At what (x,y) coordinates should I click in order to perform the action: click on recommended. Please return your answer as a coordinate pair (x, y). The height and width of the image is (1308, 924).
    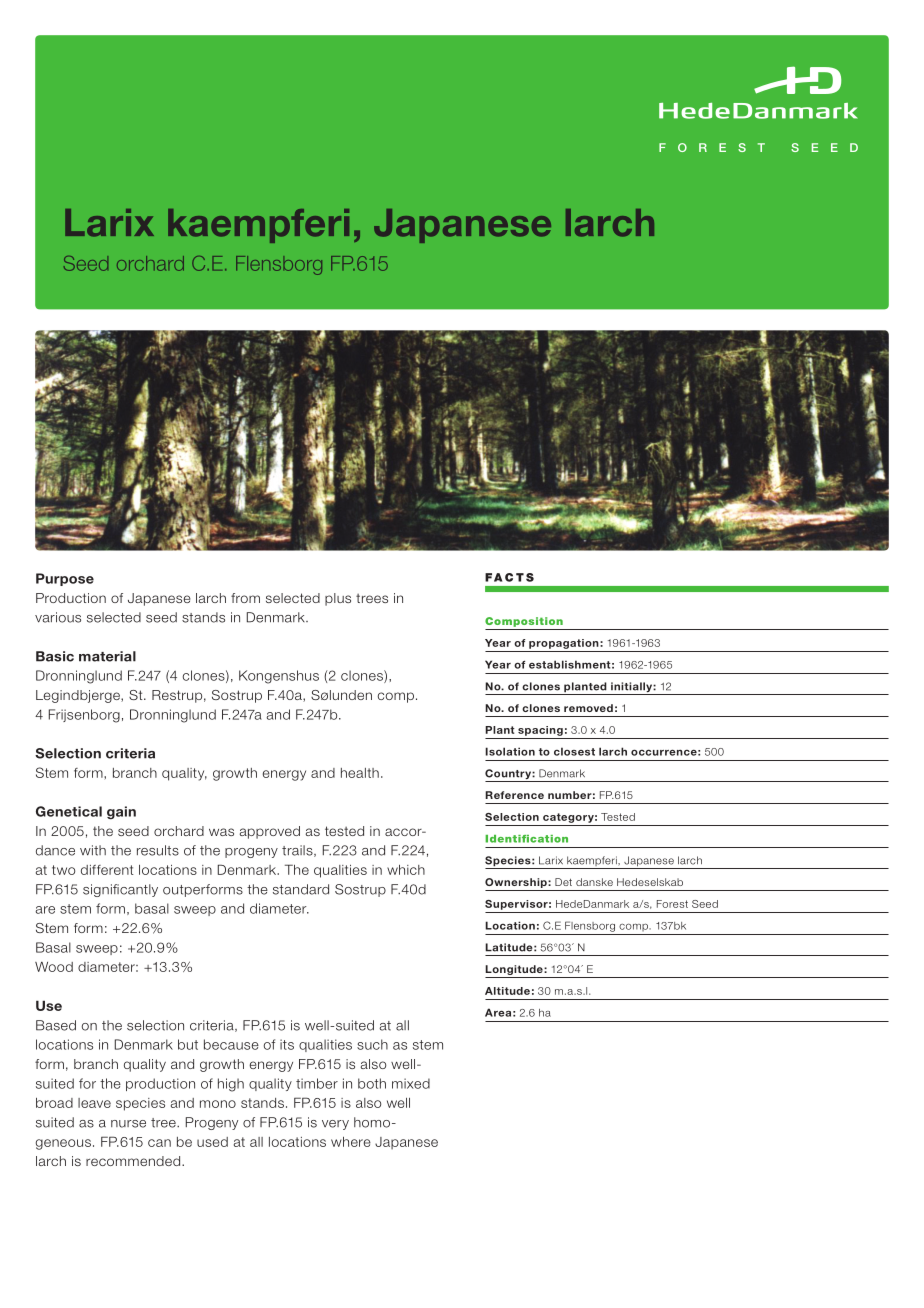
    Looking at the image, I should click on (134, 1161).
